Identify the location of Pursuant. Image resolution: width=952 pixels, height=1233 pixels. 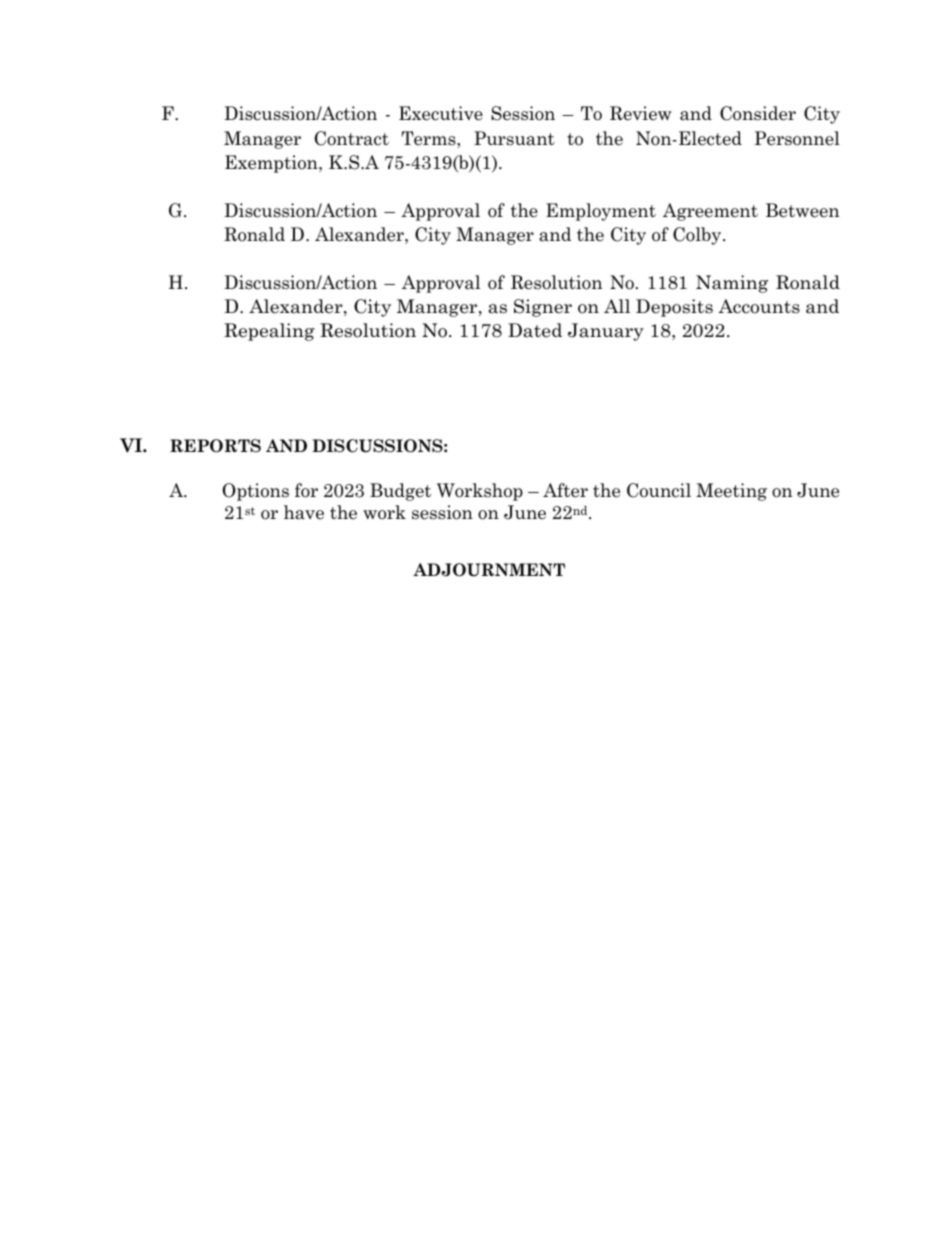
(514, 138).
